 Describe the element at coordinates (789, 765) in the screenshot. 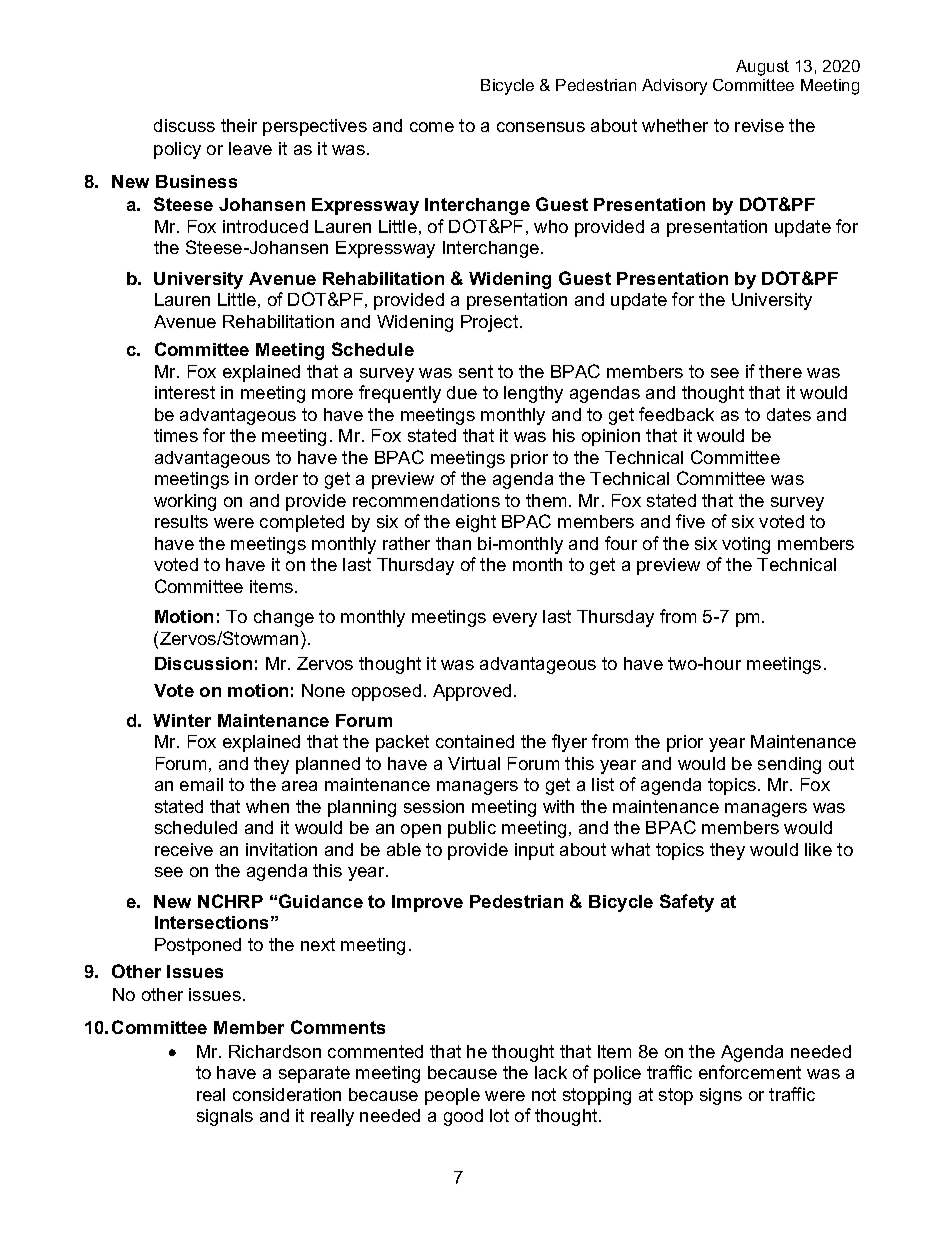

I see `sending` at that location.
